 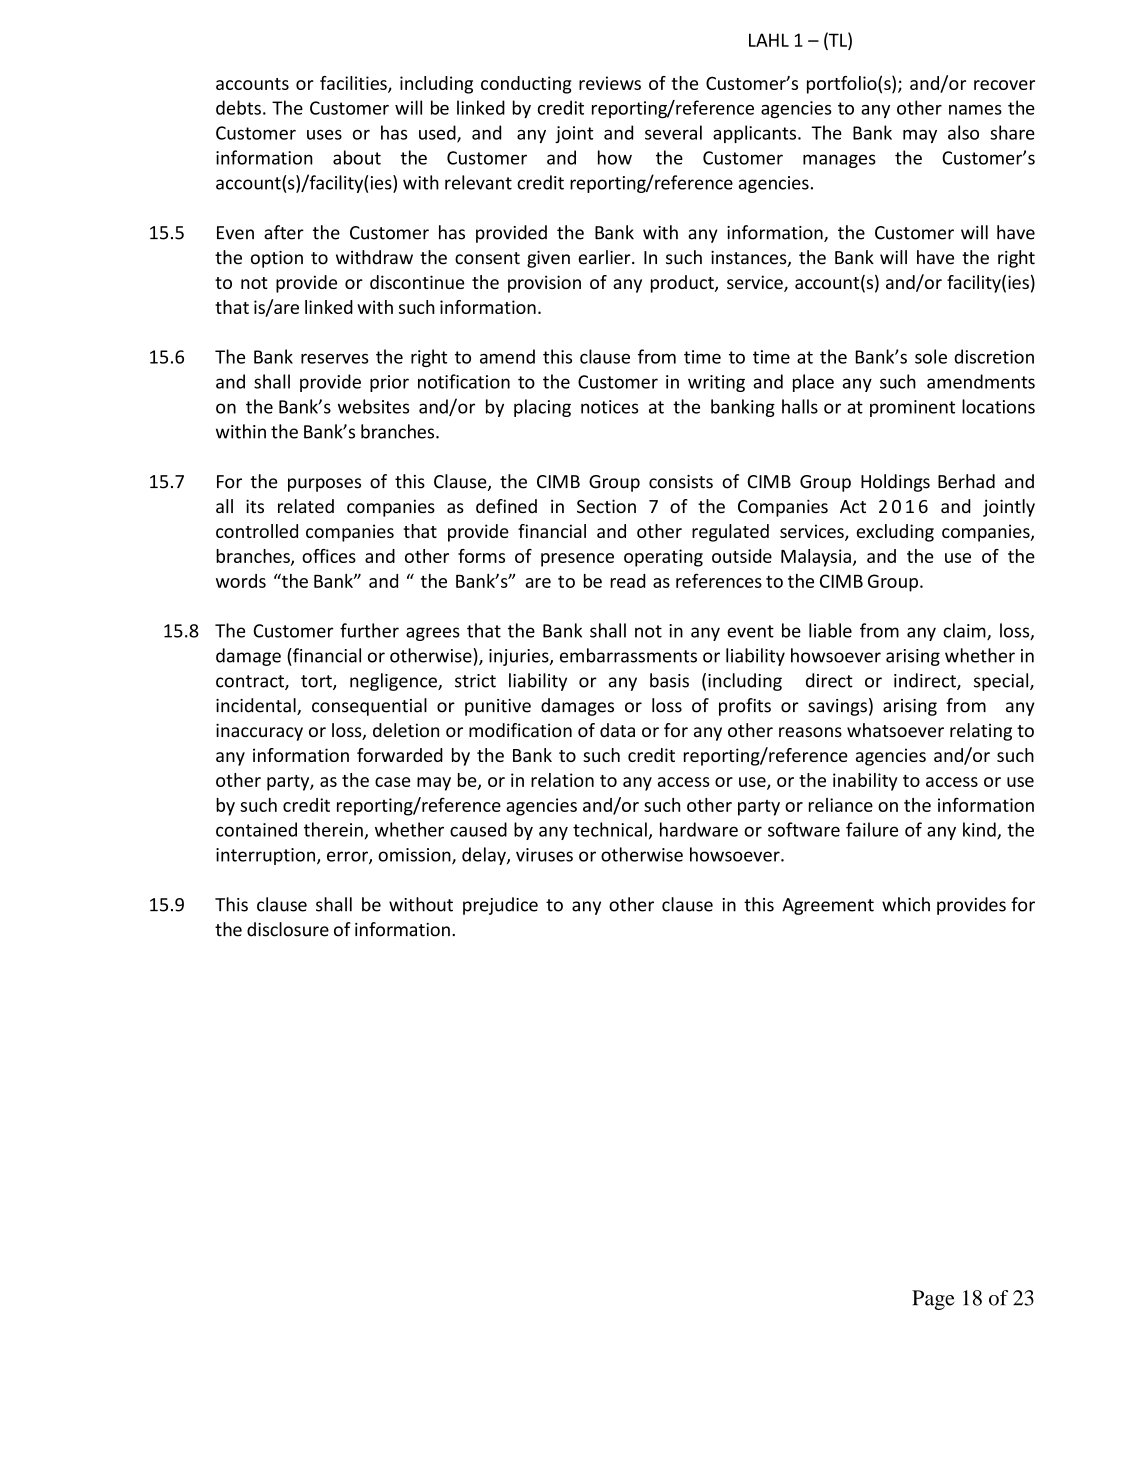 What do you see at coordinates (317, 682) in the screenshot?
I see `tort` at bounding box center [317, 682].
